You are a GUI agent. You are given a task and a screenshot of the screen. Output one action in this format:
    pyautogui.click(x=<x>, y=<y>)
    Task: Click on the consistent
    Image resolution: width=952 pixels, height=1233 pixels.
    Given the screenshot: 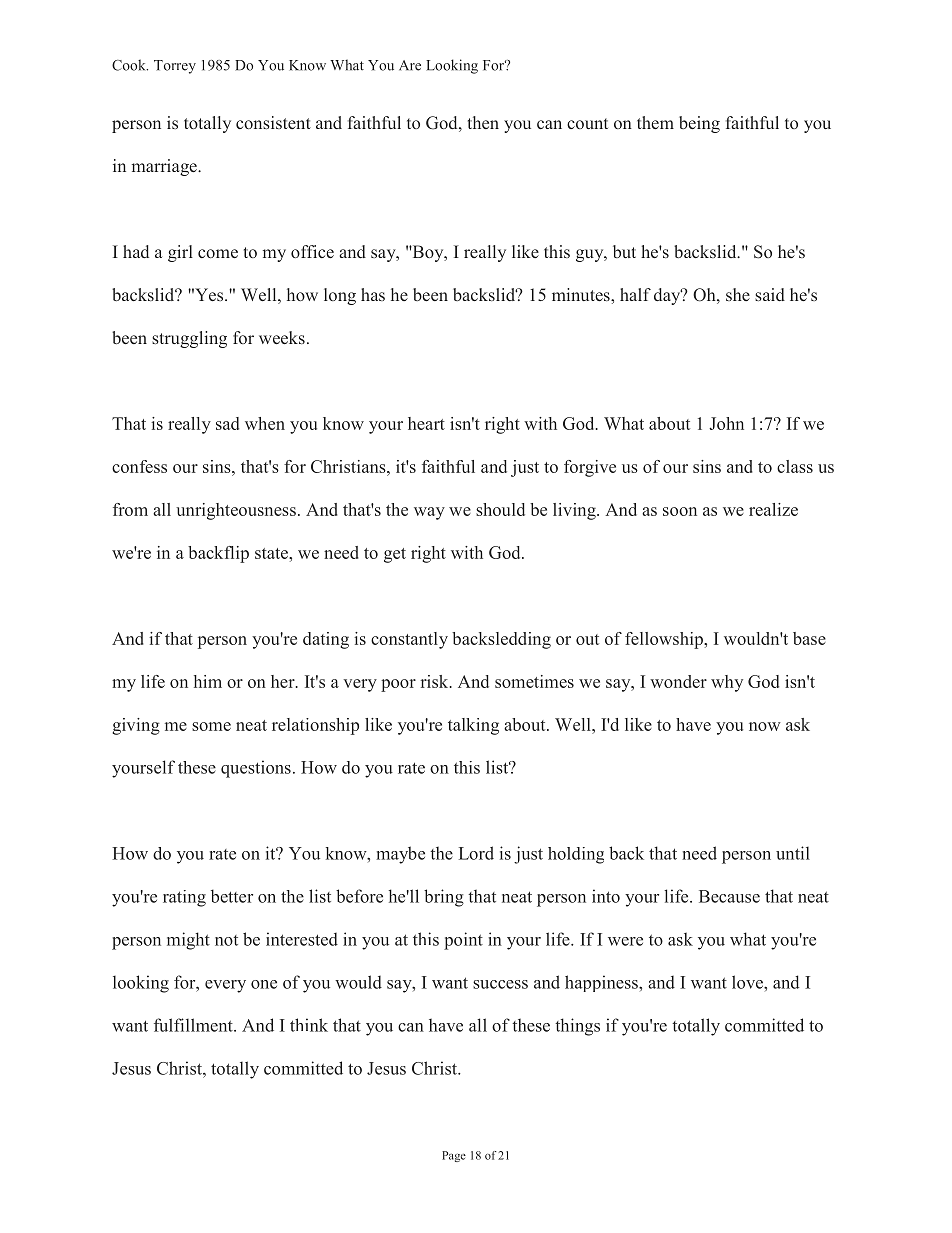 What is the action you would take?
    pyautogui.click(x=273, y=122)
